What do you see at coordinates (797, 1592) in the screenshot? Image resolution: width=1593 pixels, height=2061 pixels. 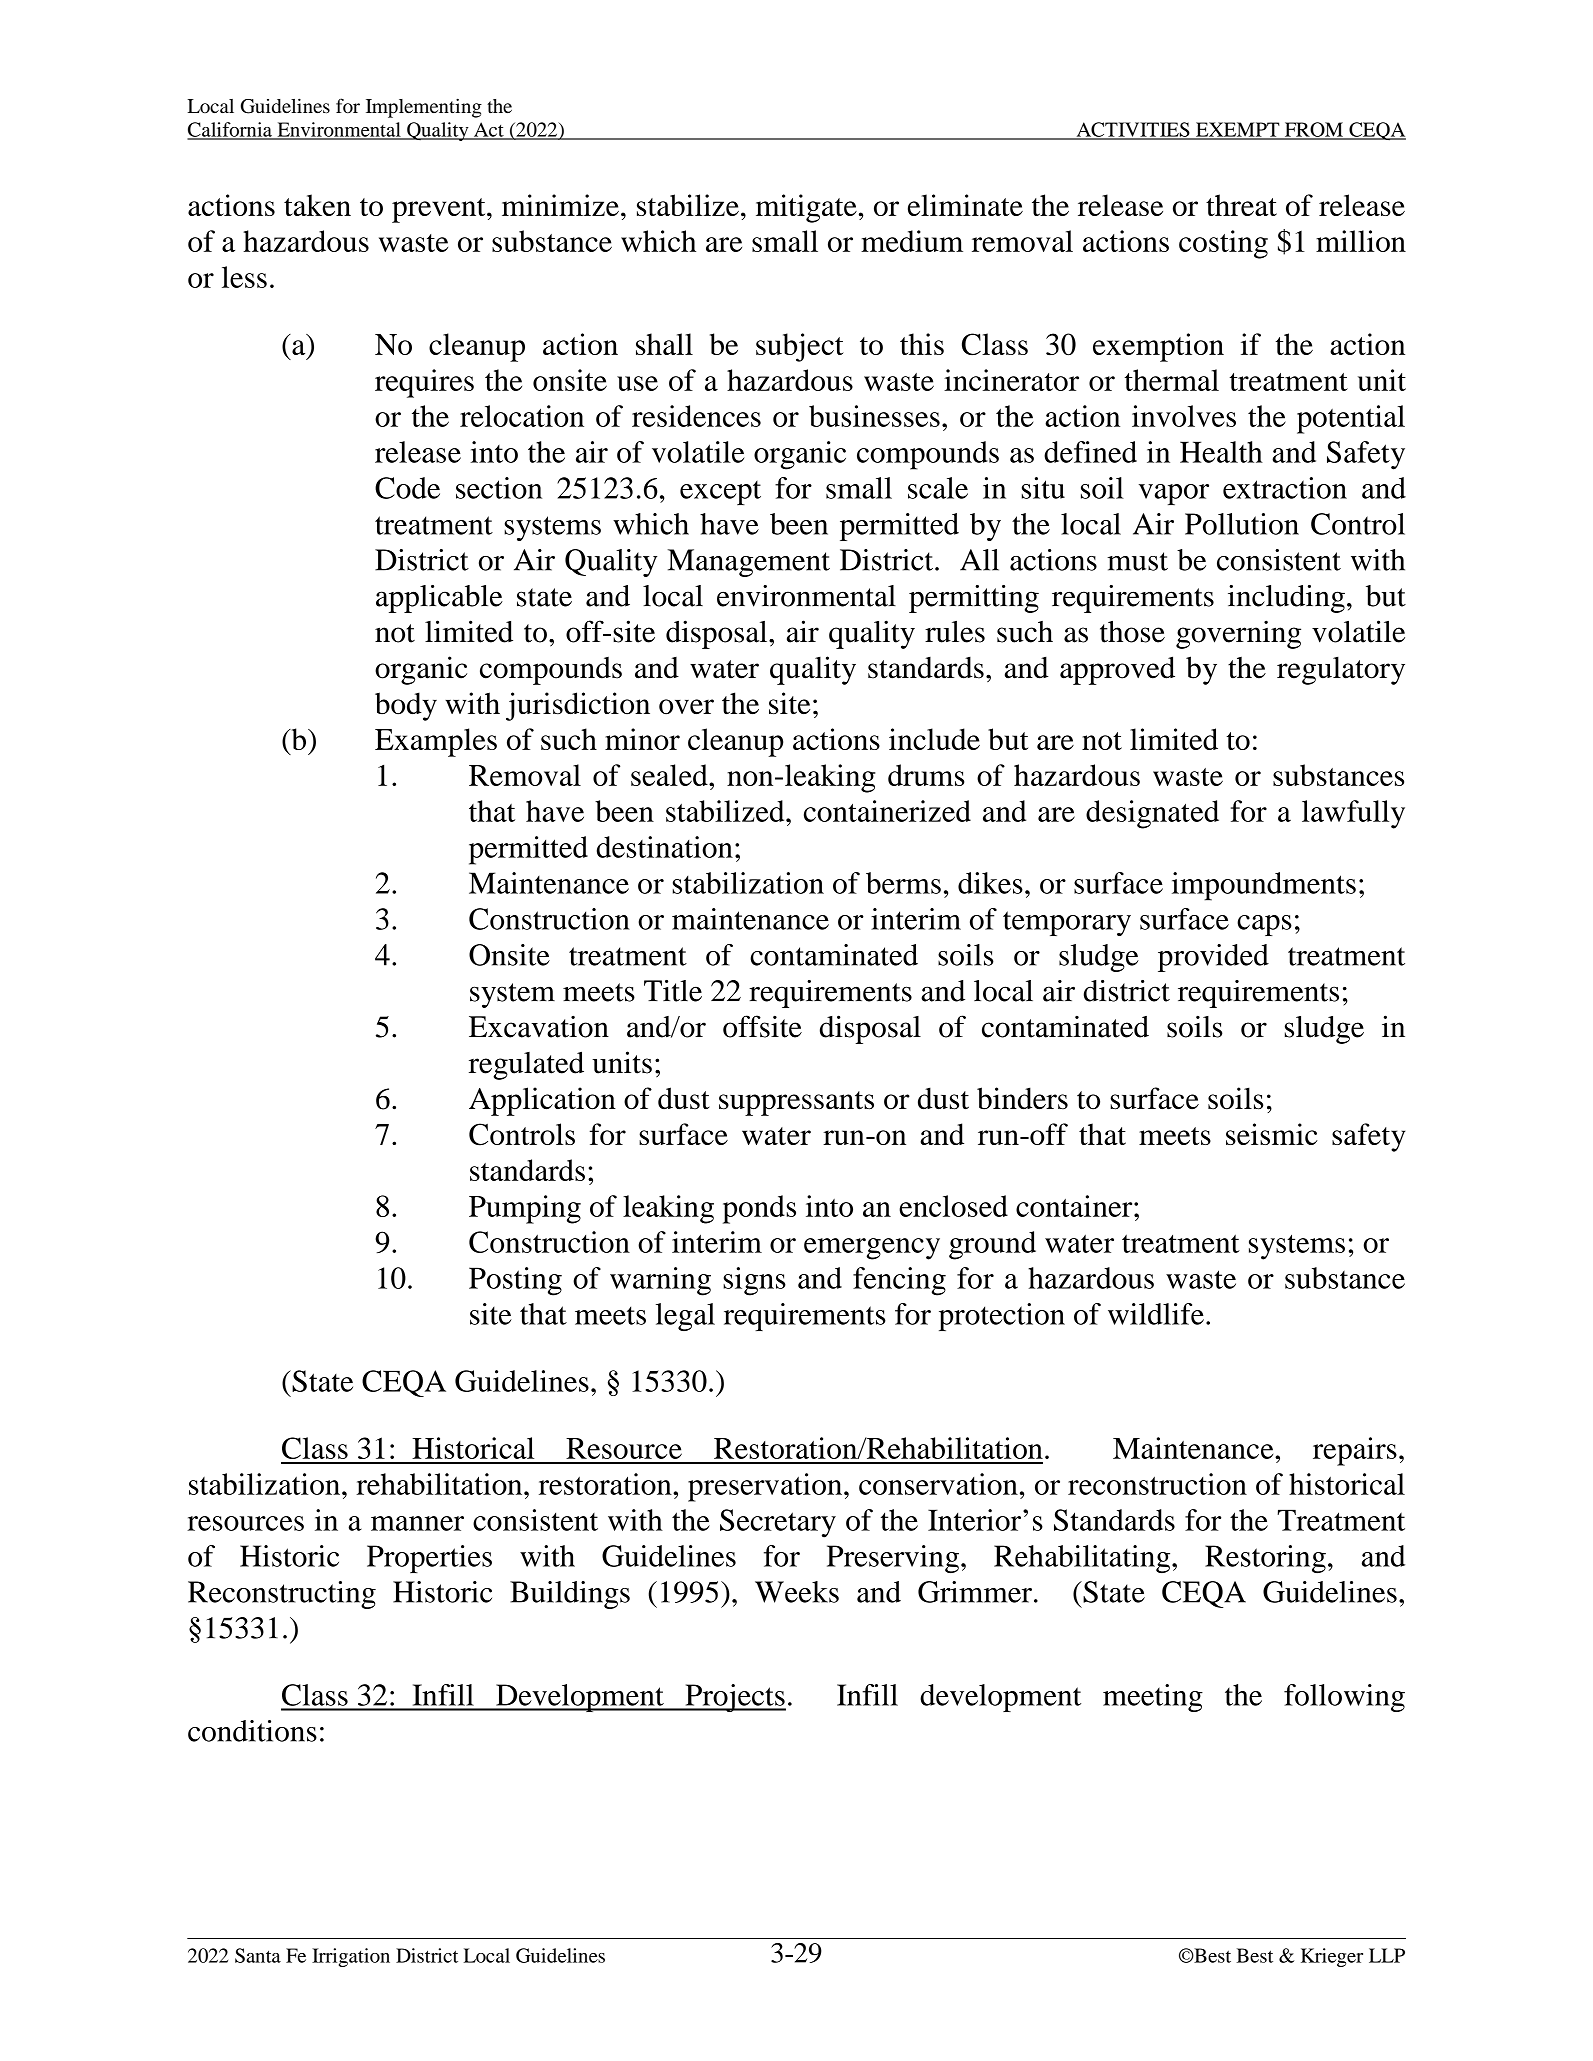 I see `Weeks` at bounding box center [797, 1592].
